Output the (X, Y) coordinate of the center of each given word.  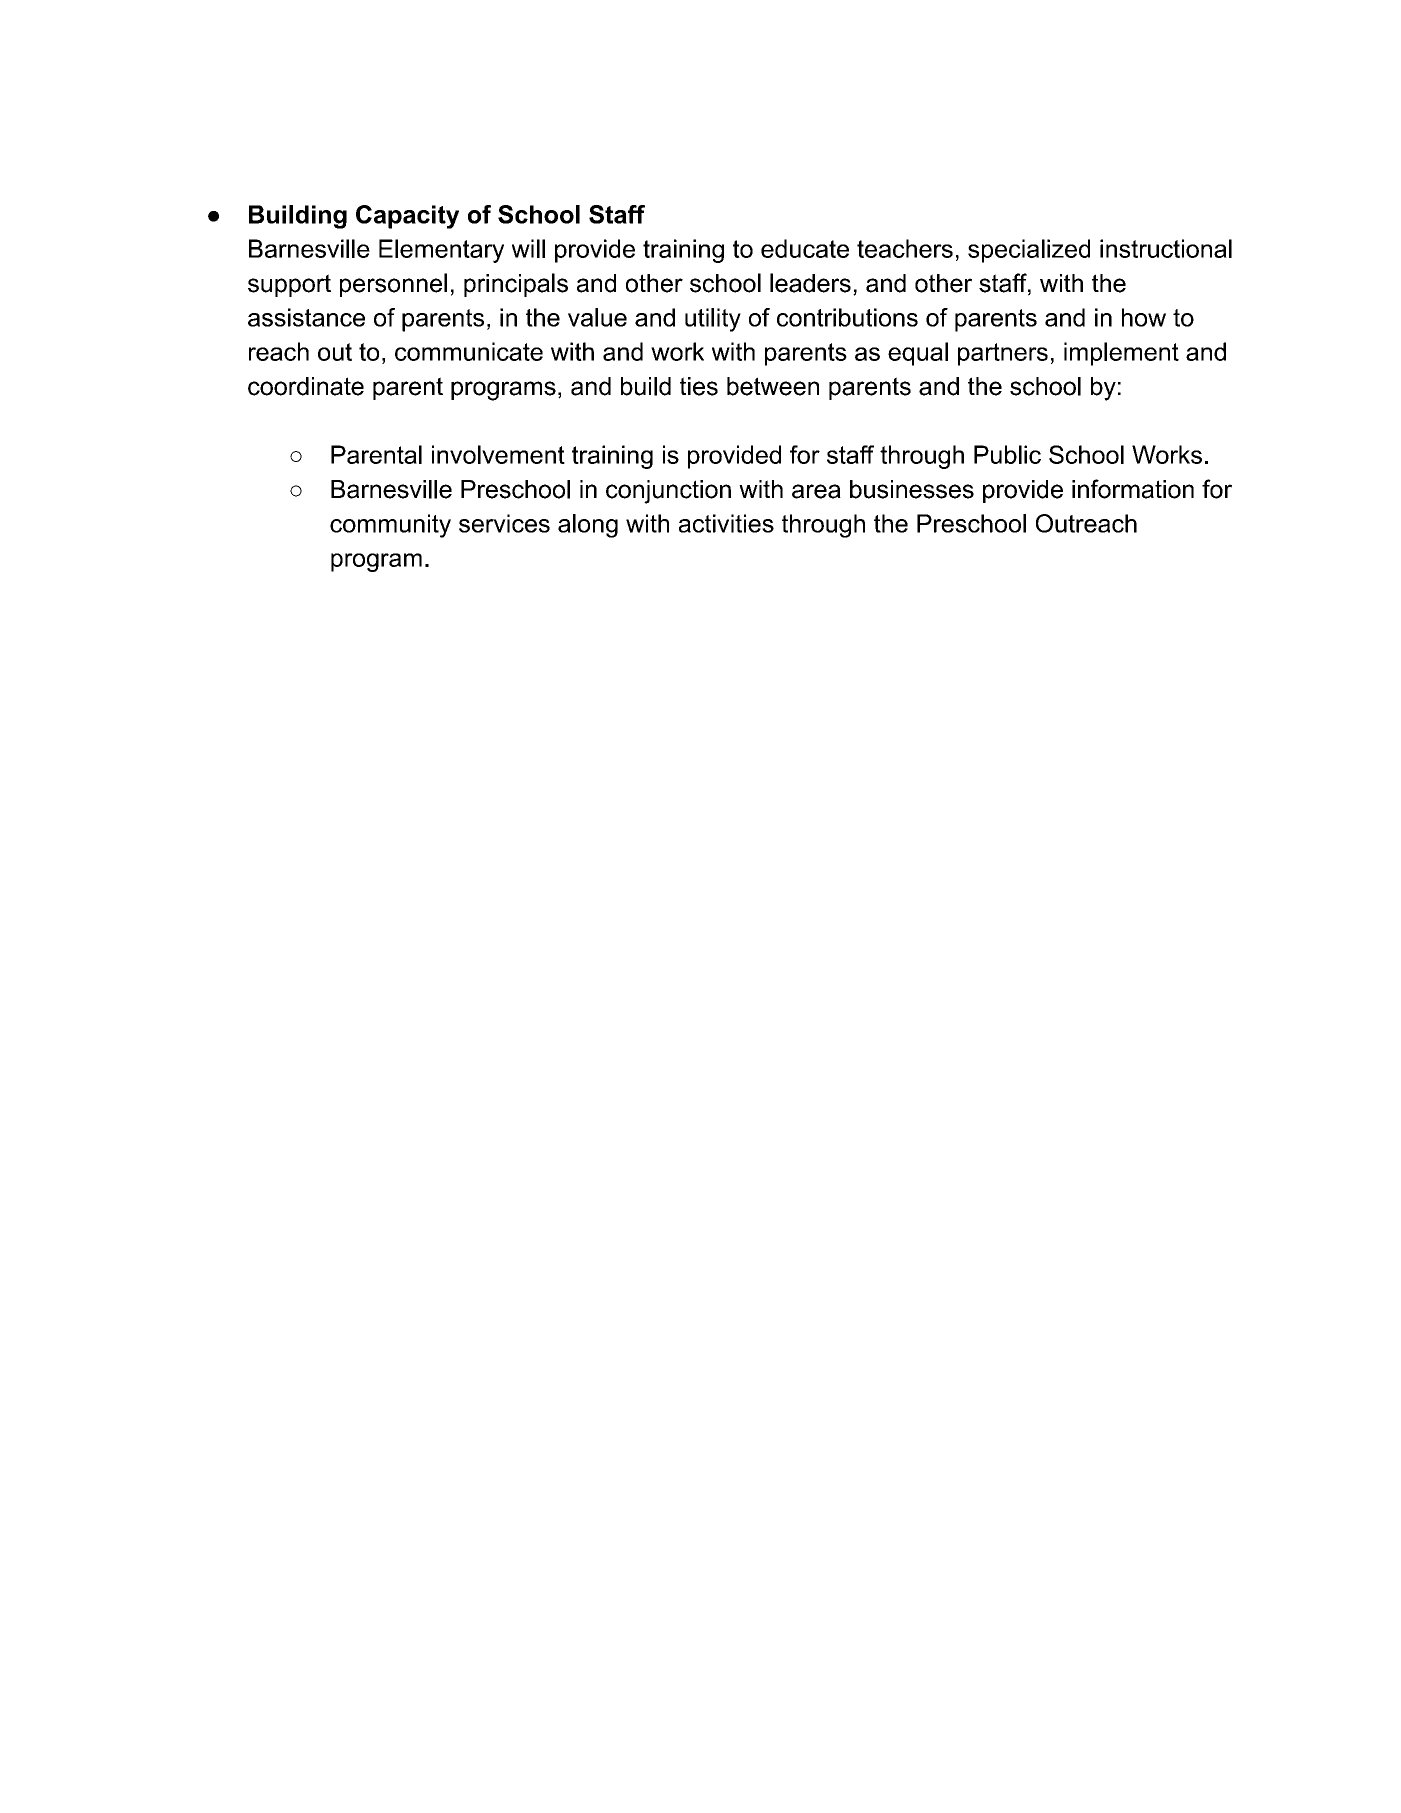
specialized (1029, 251)
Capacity (407, 217)
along (588, 526)
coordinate (306, 386)
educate (805, 248)
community (390, 526)
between (773, 386)
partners (1003, 354)
